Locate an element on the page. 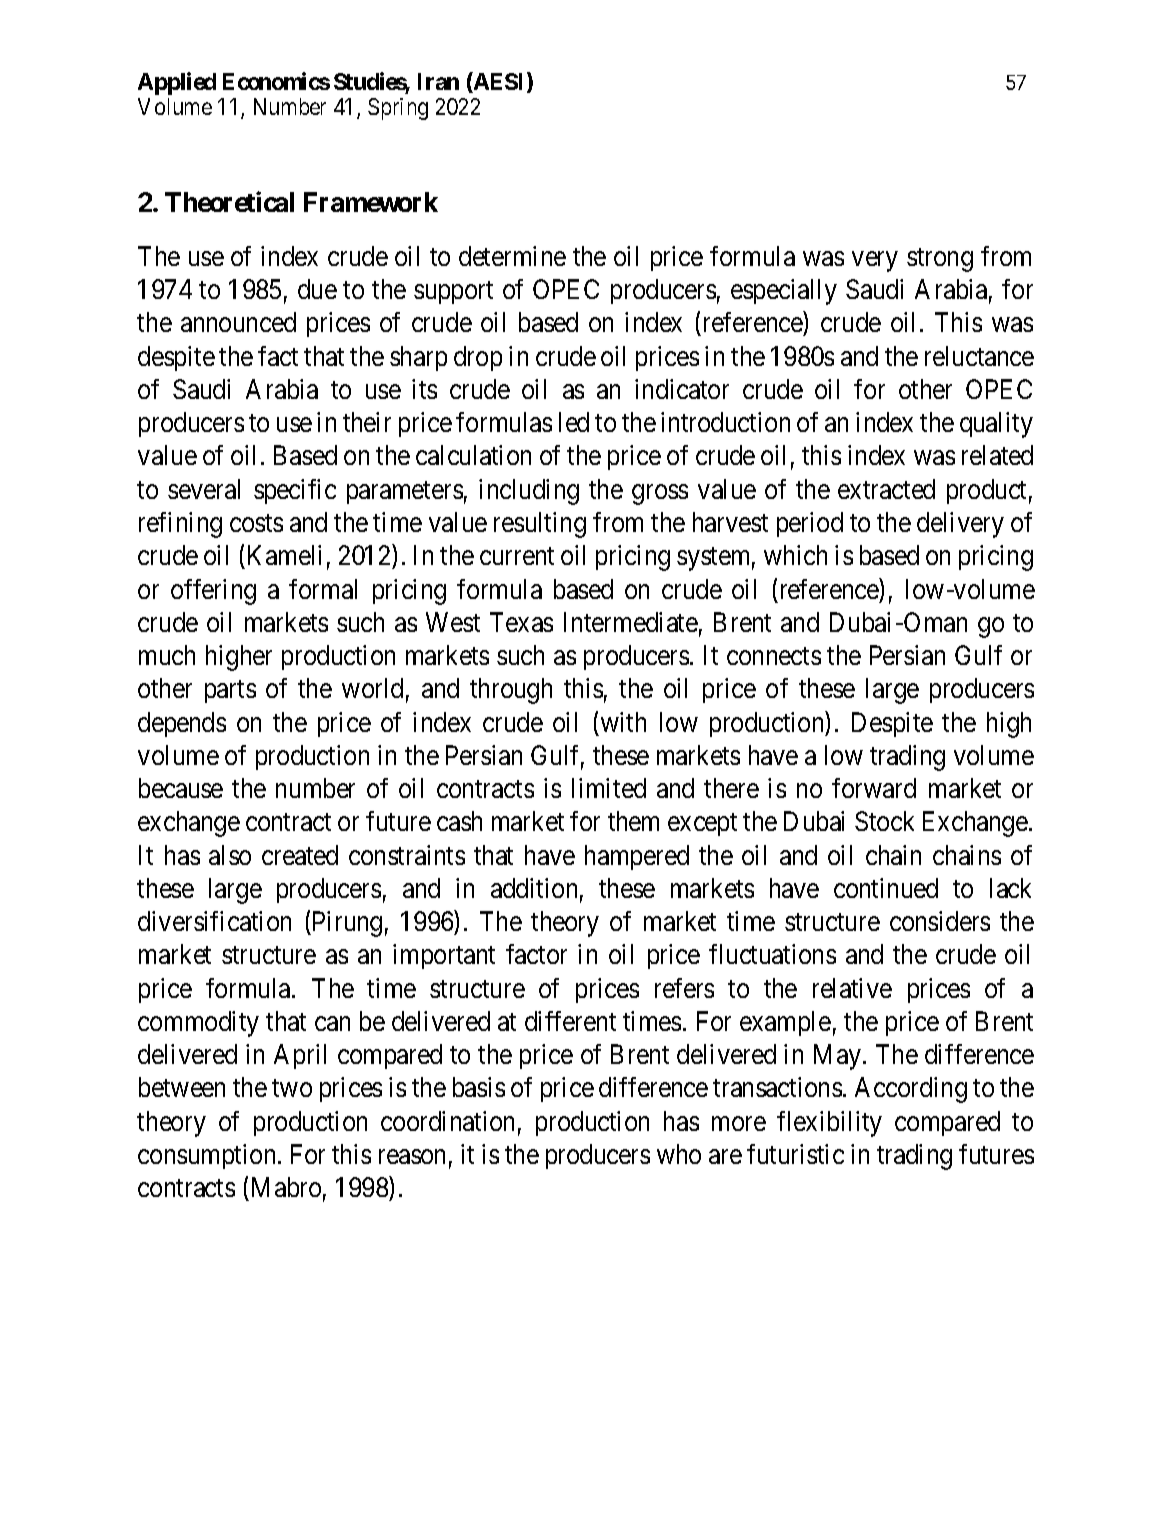 Image resolution: width=1172 pixels, height=1516 pixels. announced is located at coordinates (238, 322).
